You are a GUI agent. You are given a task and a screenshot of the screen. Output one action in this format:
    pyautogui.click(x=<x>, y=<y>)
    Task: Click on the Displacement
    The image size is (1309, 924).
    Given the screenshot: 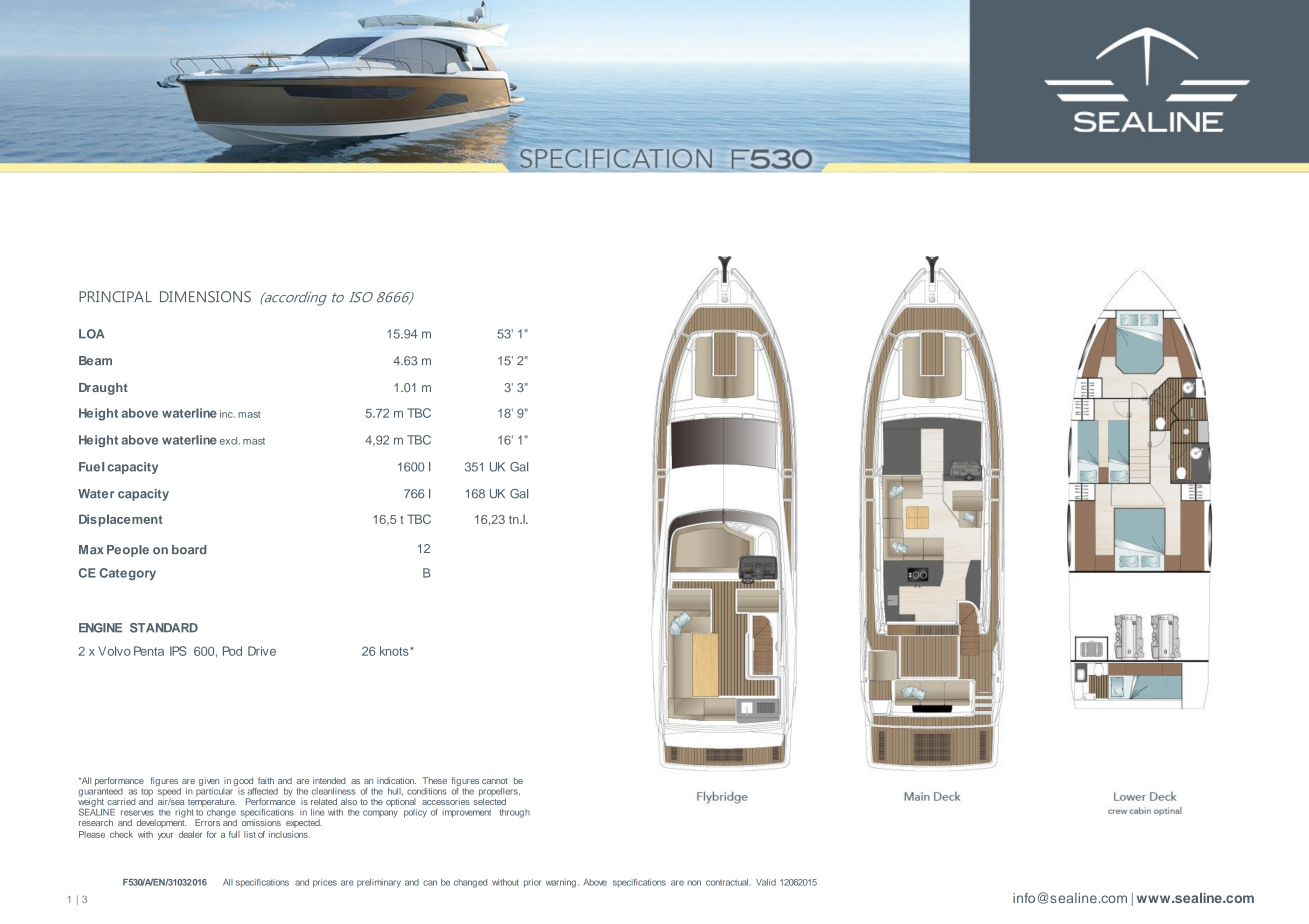 What is the action you would take?
    pyautogui.click(x=121, y=520)
